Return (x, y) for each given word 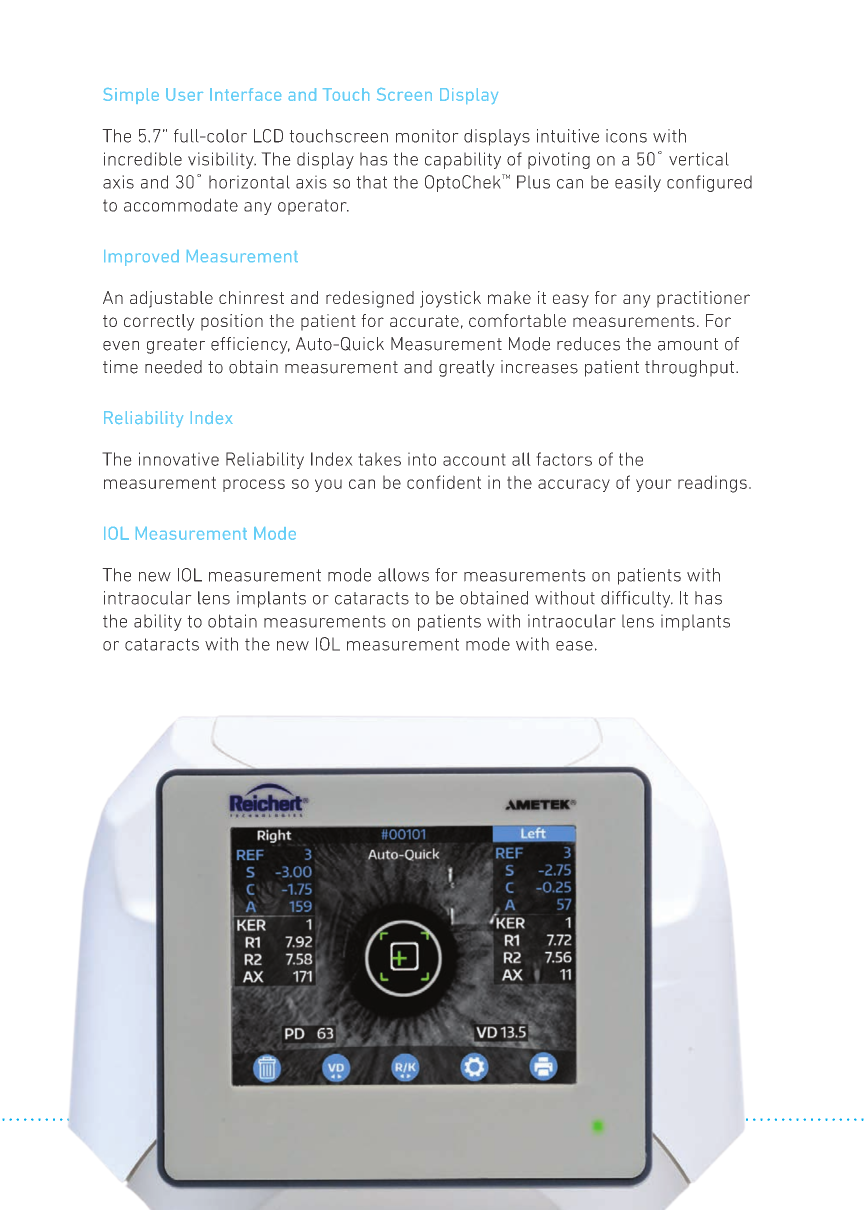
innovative (179, 459)
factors (564, 459)
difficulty (637, 599)
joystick (450, 299)
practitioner (703, 299)
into (422, 459)
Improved (141, 258)
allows (403, 575)
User (184, 94)
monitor (427, 136)
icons (626, 136)
